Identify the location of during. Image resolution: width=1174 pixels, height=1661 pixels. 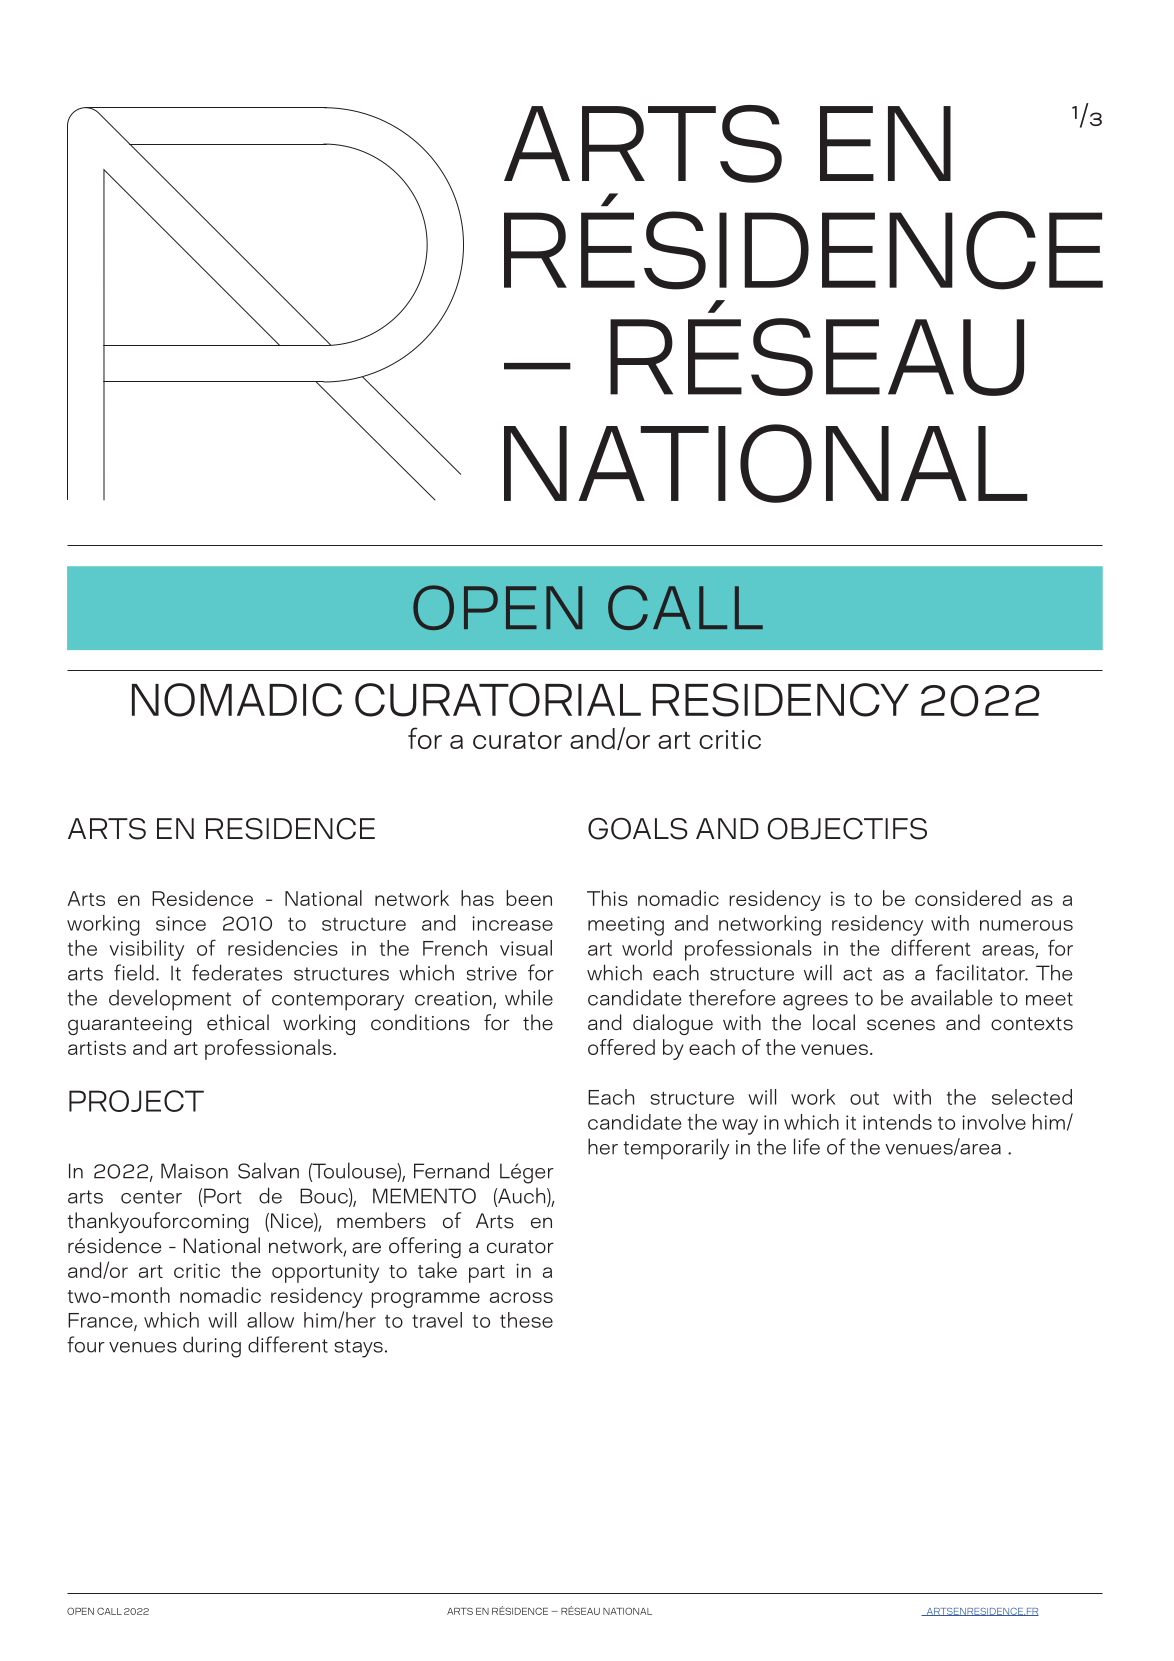
(212, 1347).
